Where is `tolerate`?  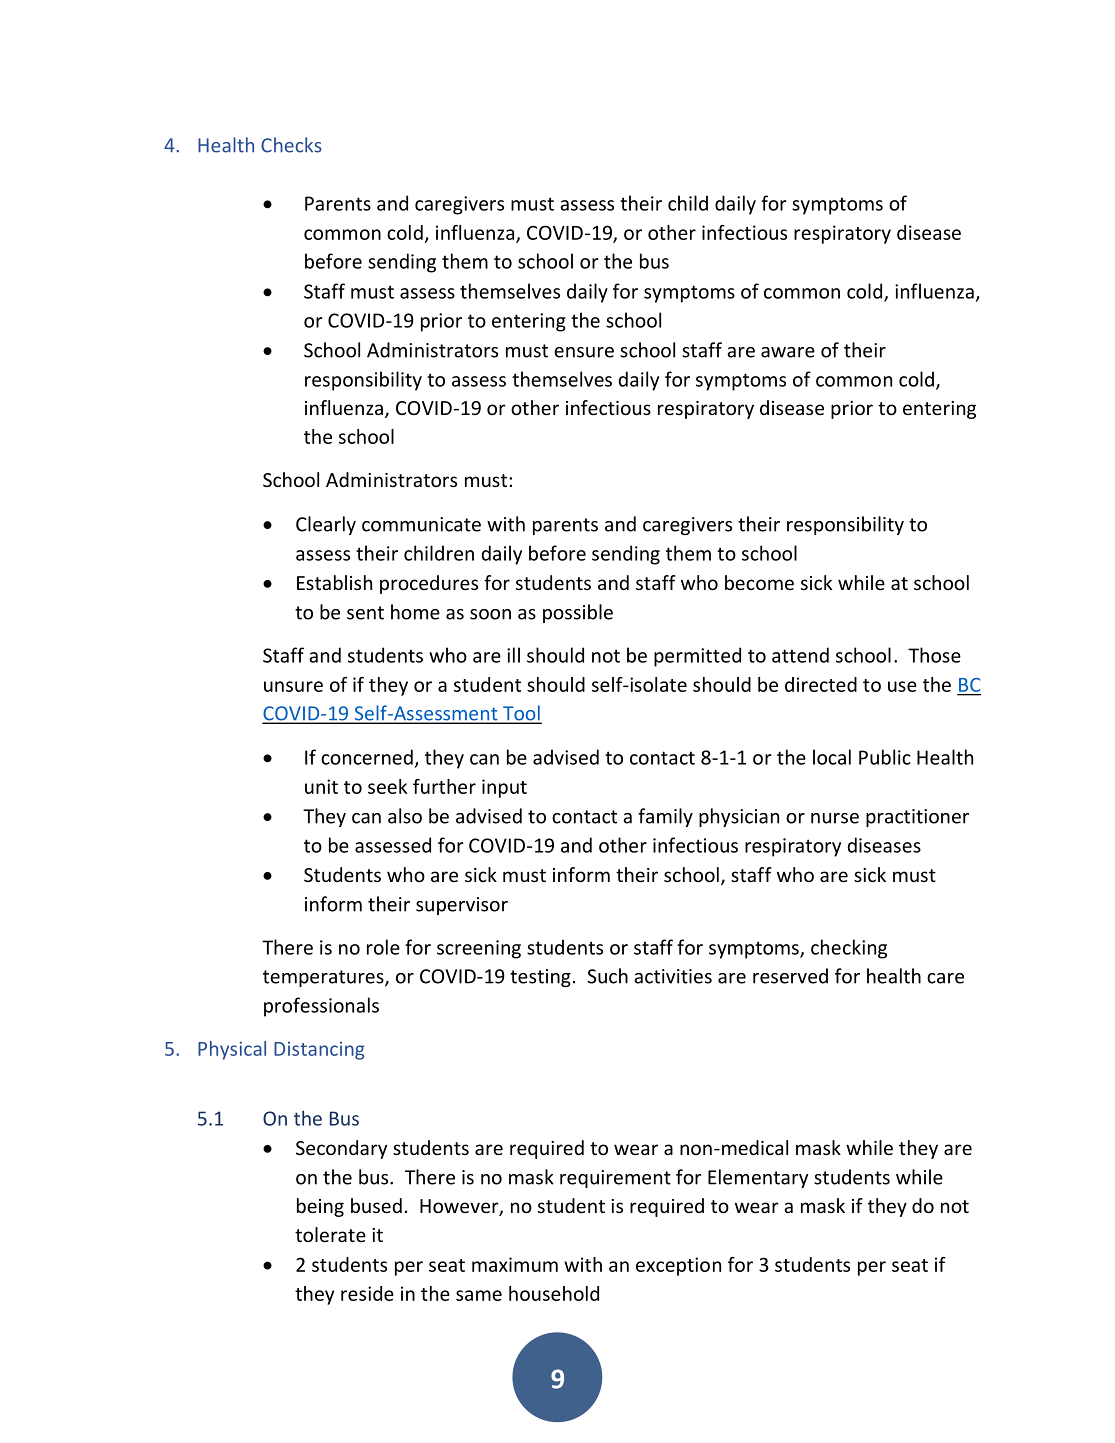 tolerate is located at coordinates (330, 1234).
